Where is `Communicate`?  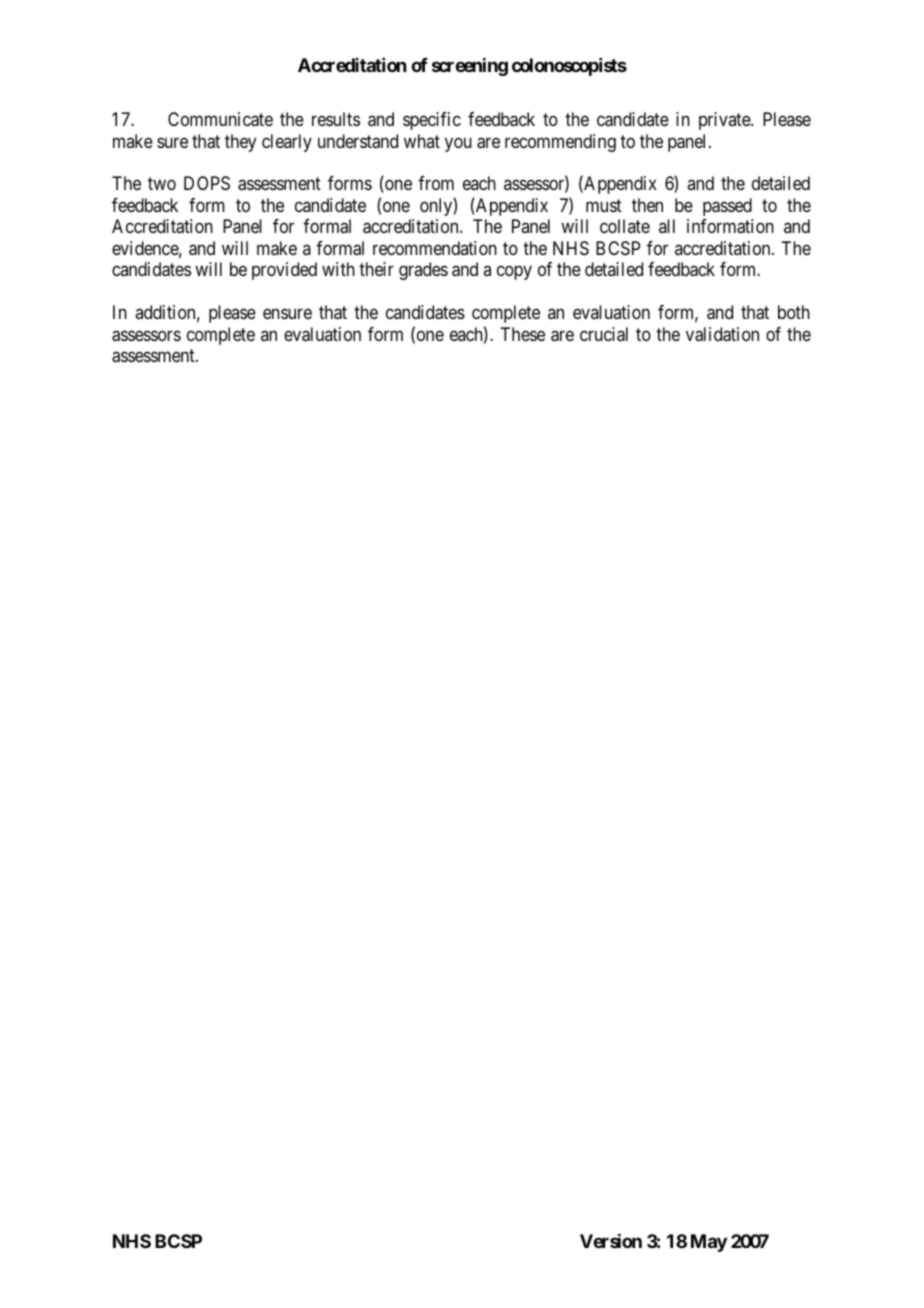 Communicate is located at coordinates (220, 119).
